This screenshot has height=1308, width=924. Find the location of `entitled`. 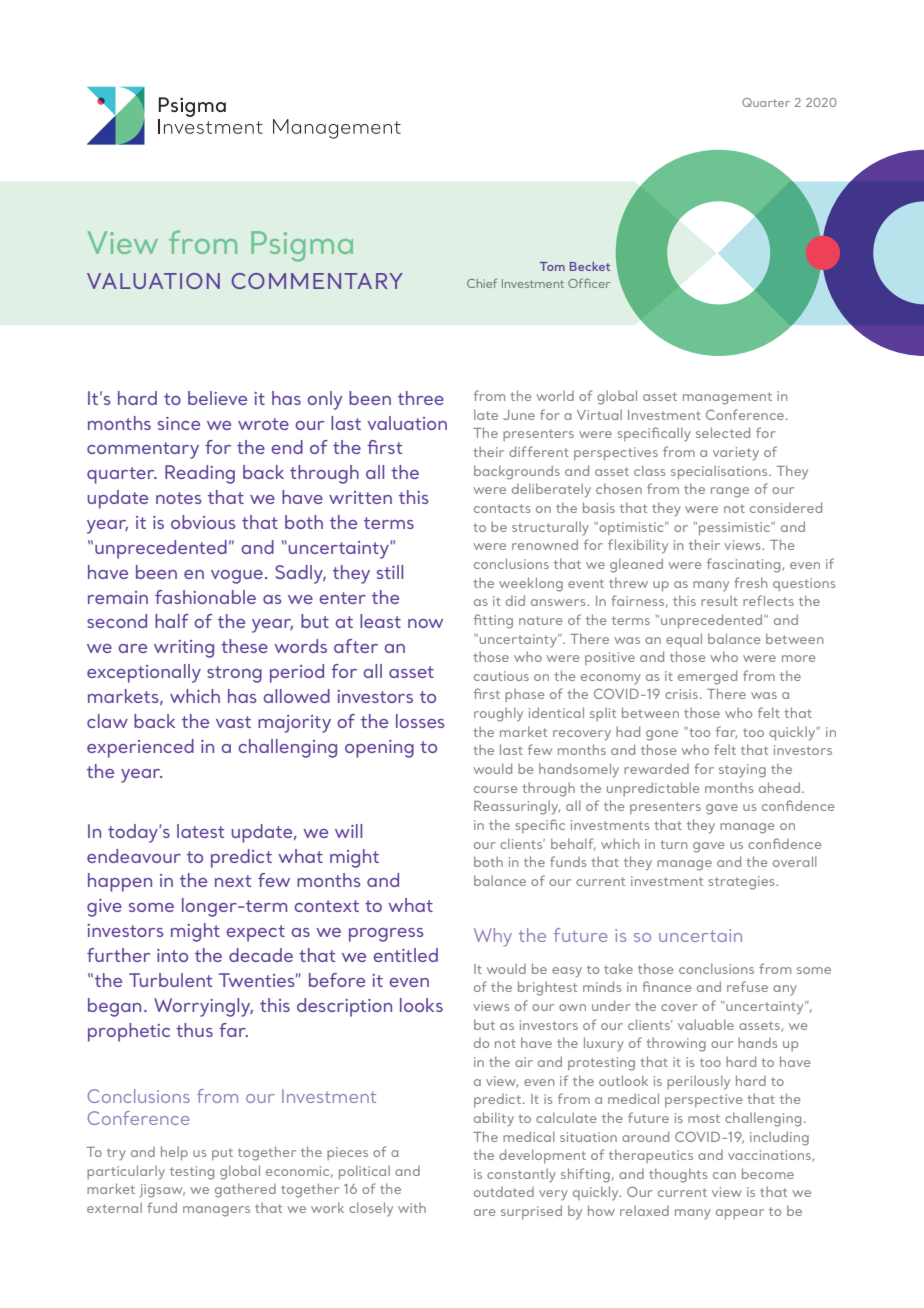

entitled is located at coordinates (405, 955).
